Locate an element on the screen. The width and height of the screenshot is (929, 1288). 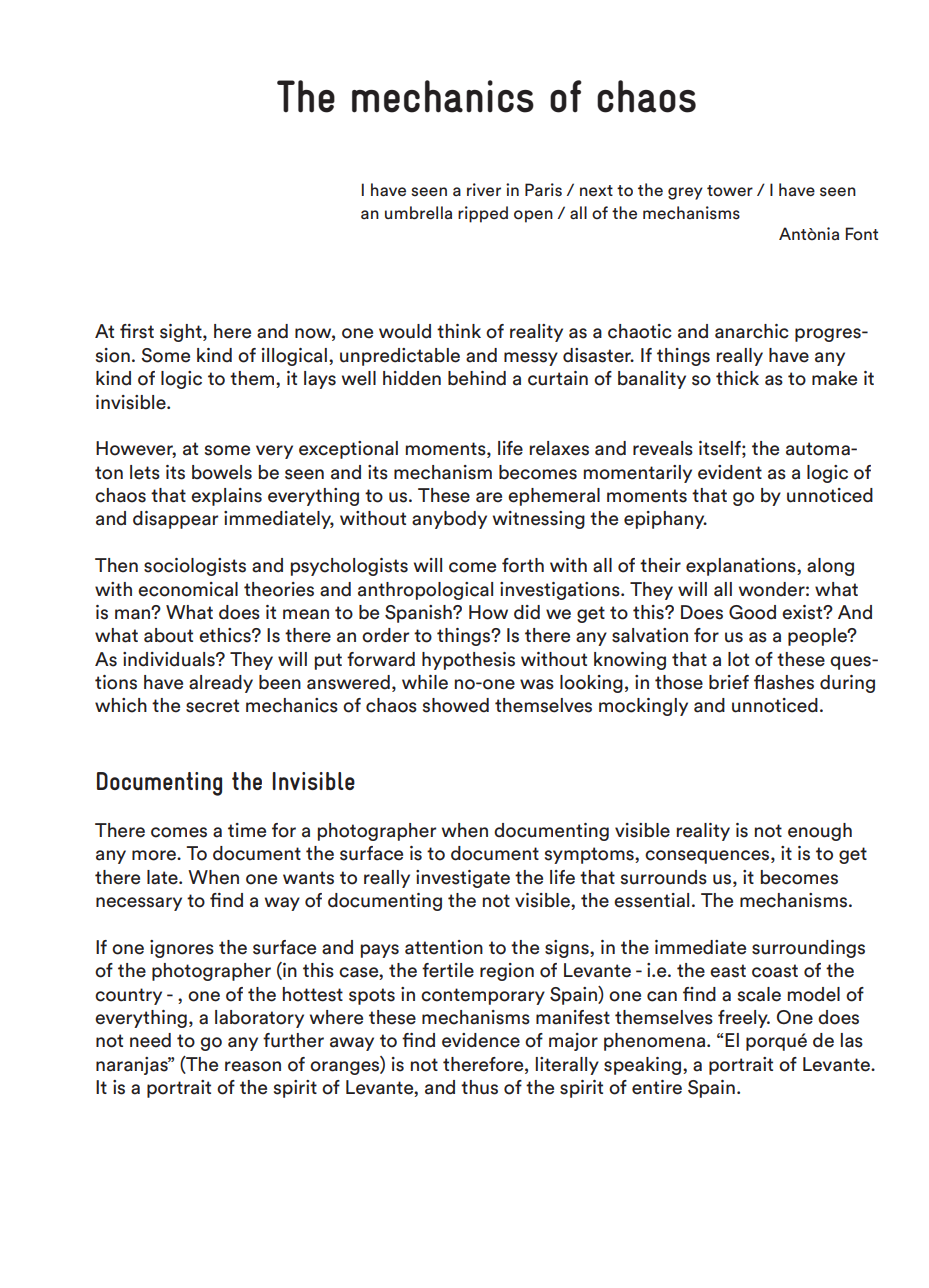
evidence is located at coordinates (481, 1040).
